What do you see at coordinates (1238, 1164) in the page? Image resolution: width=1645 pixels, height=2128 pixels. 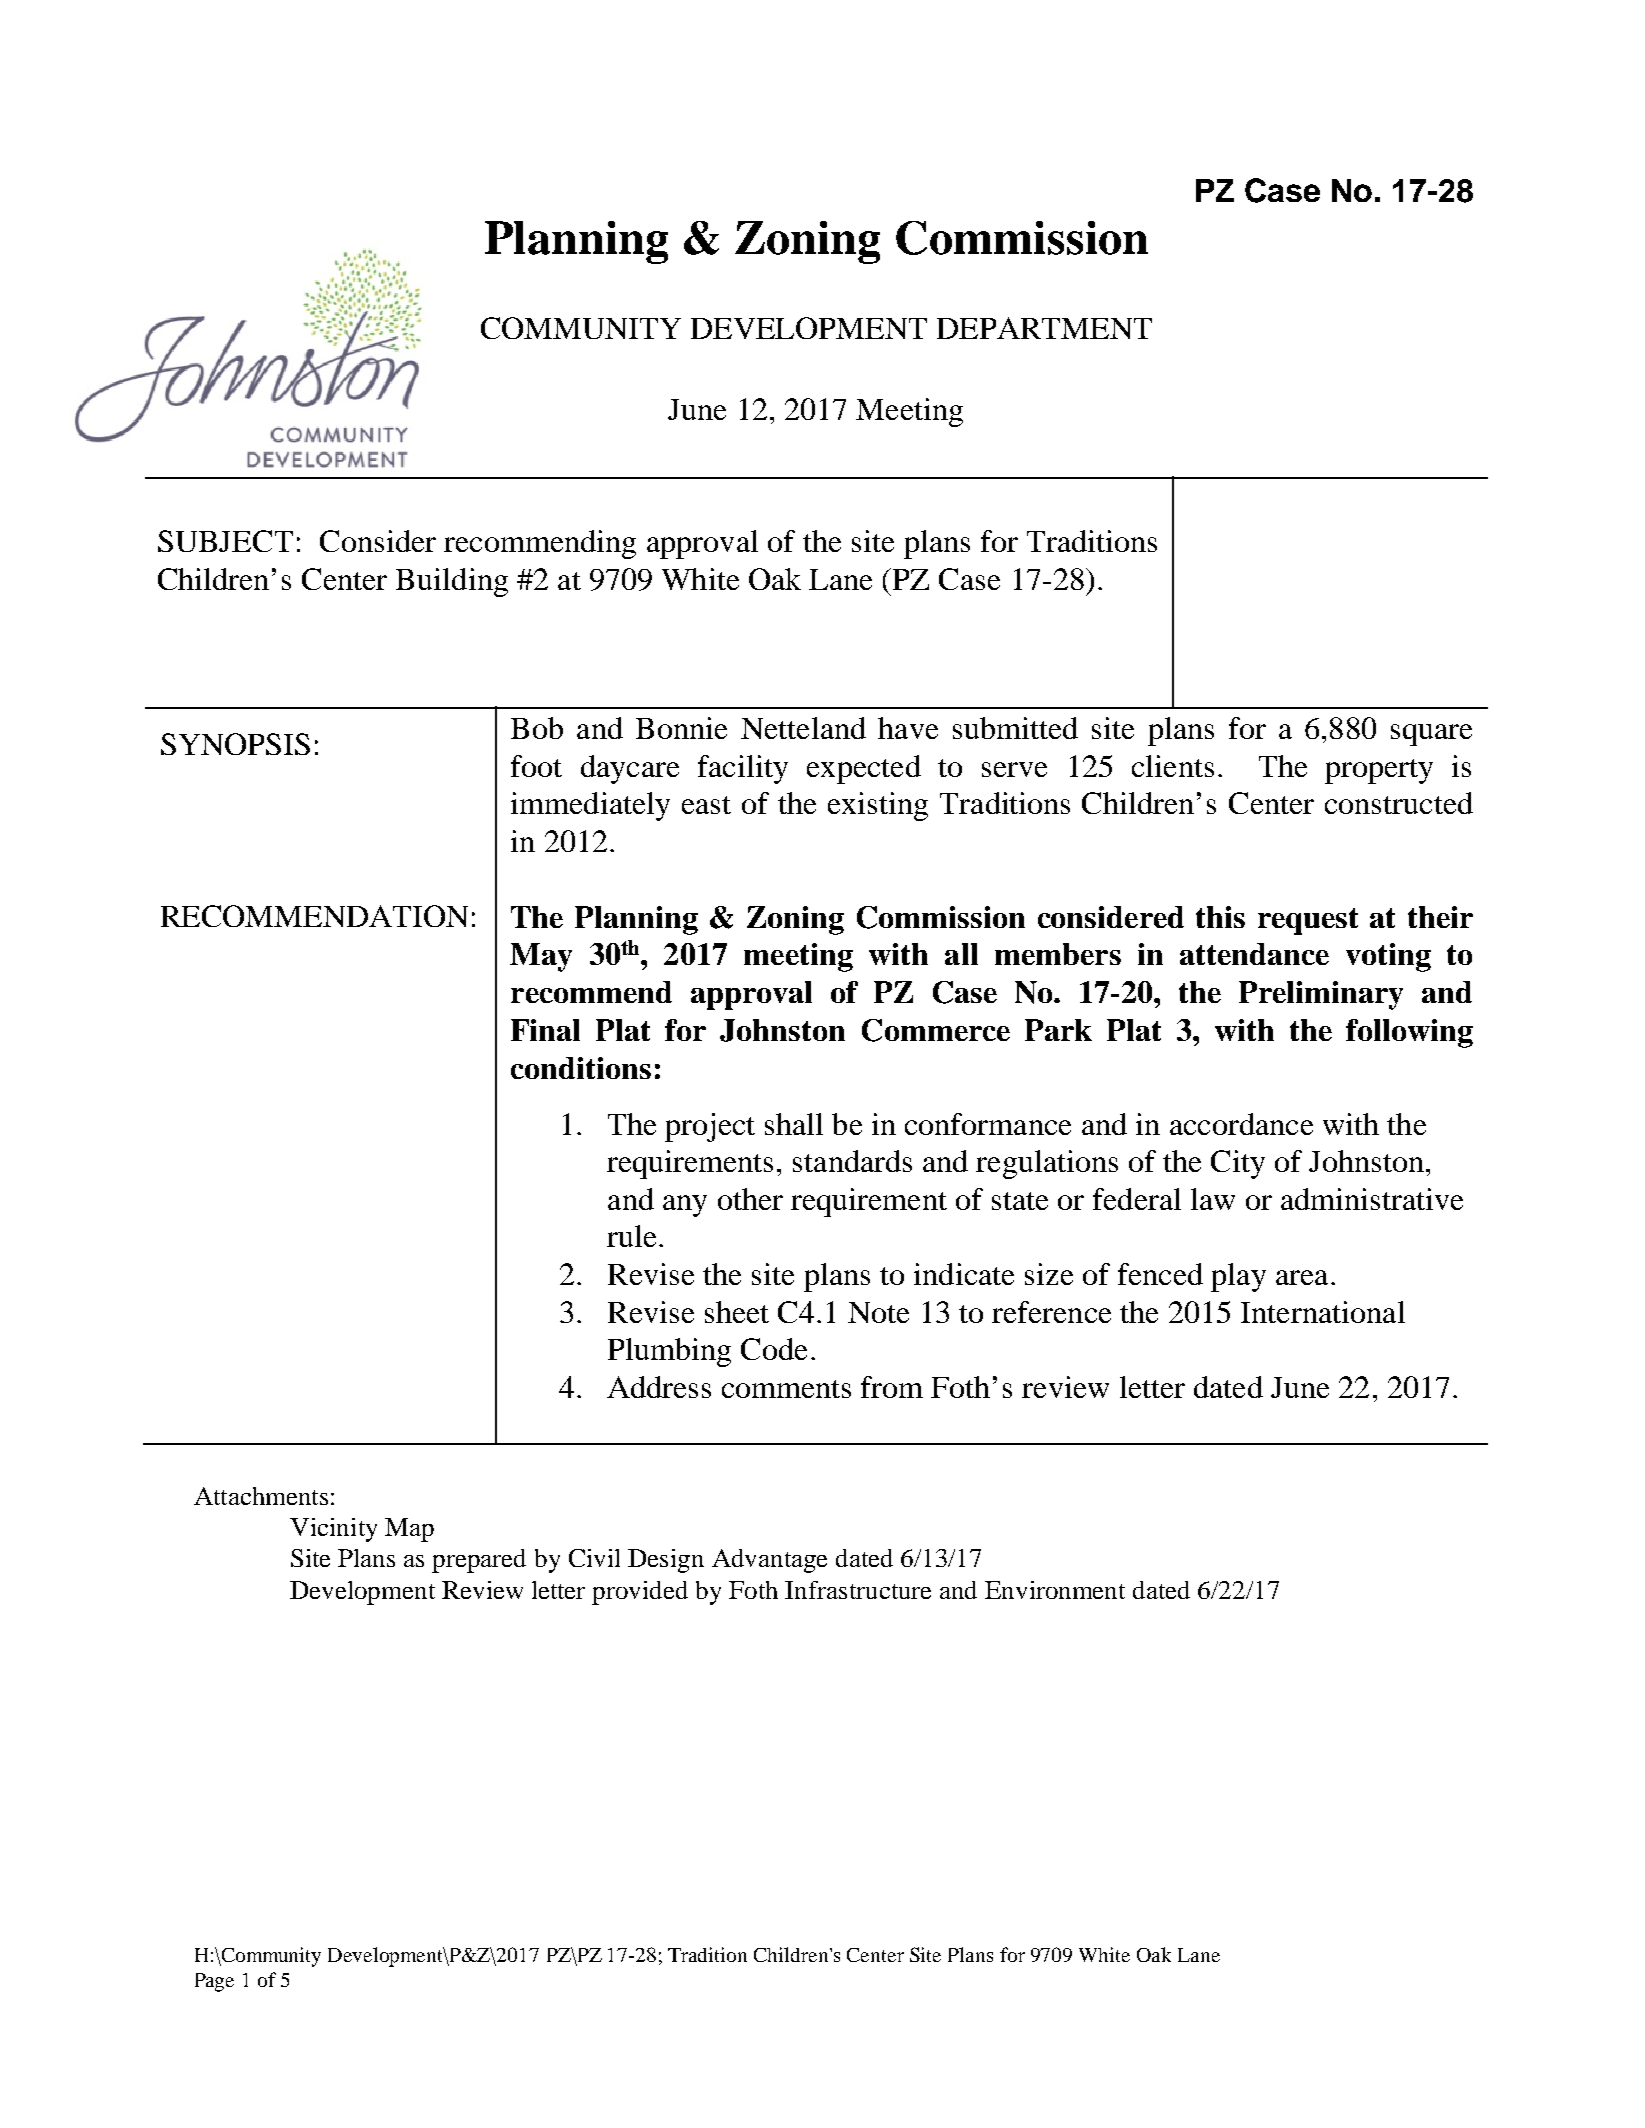 I see `City` at bounding box center [1238, 1164].
